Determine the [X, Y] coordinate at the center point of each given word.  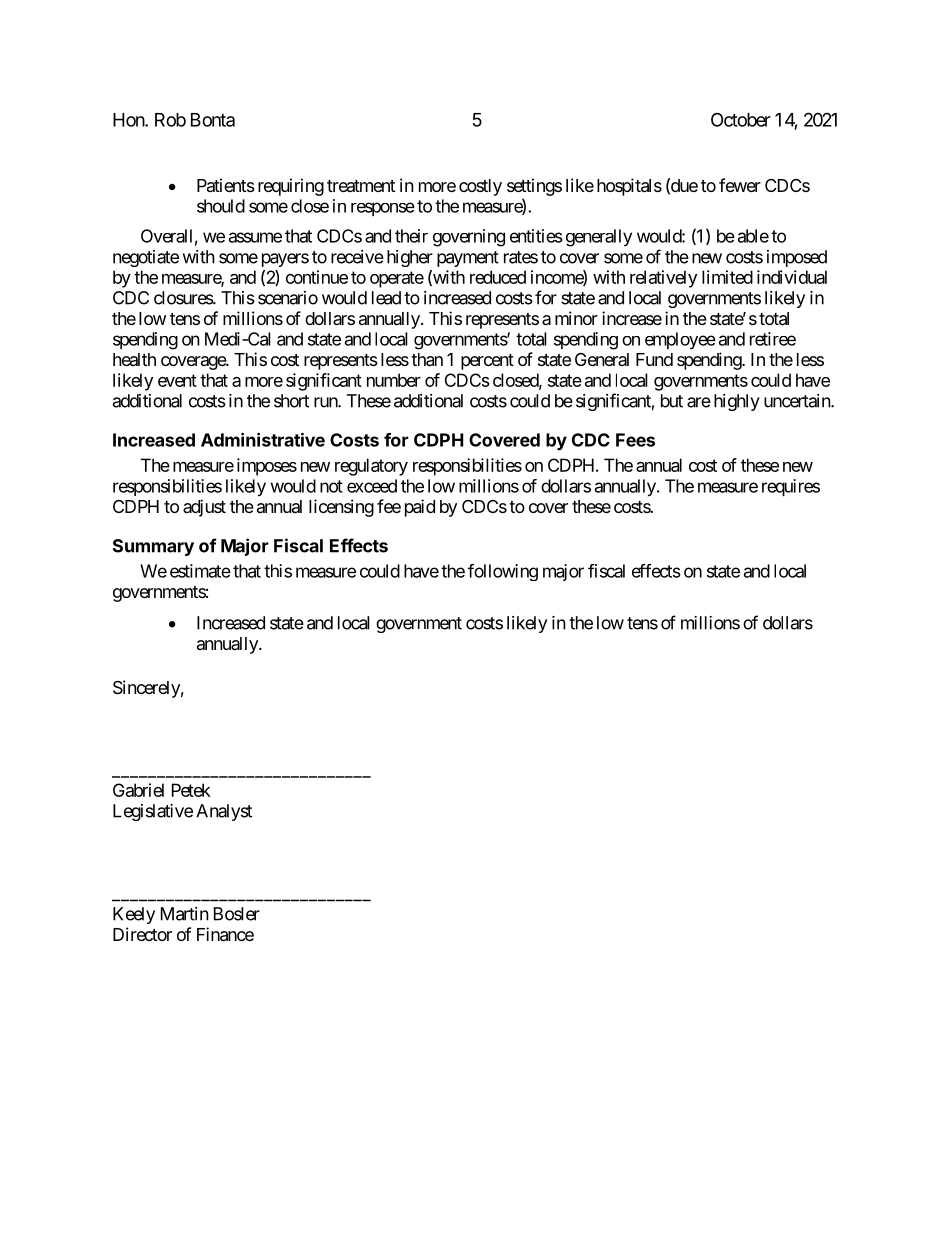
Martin [185, 914]
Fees [635, 440]
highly [737, 402]
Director [142, 934]
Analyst [224, 812]
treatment [361, 186]
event [177, 380]
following [503, 572]
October [741, 119]
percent [487, 362]
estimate [200, 571]
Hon [129, 120]
